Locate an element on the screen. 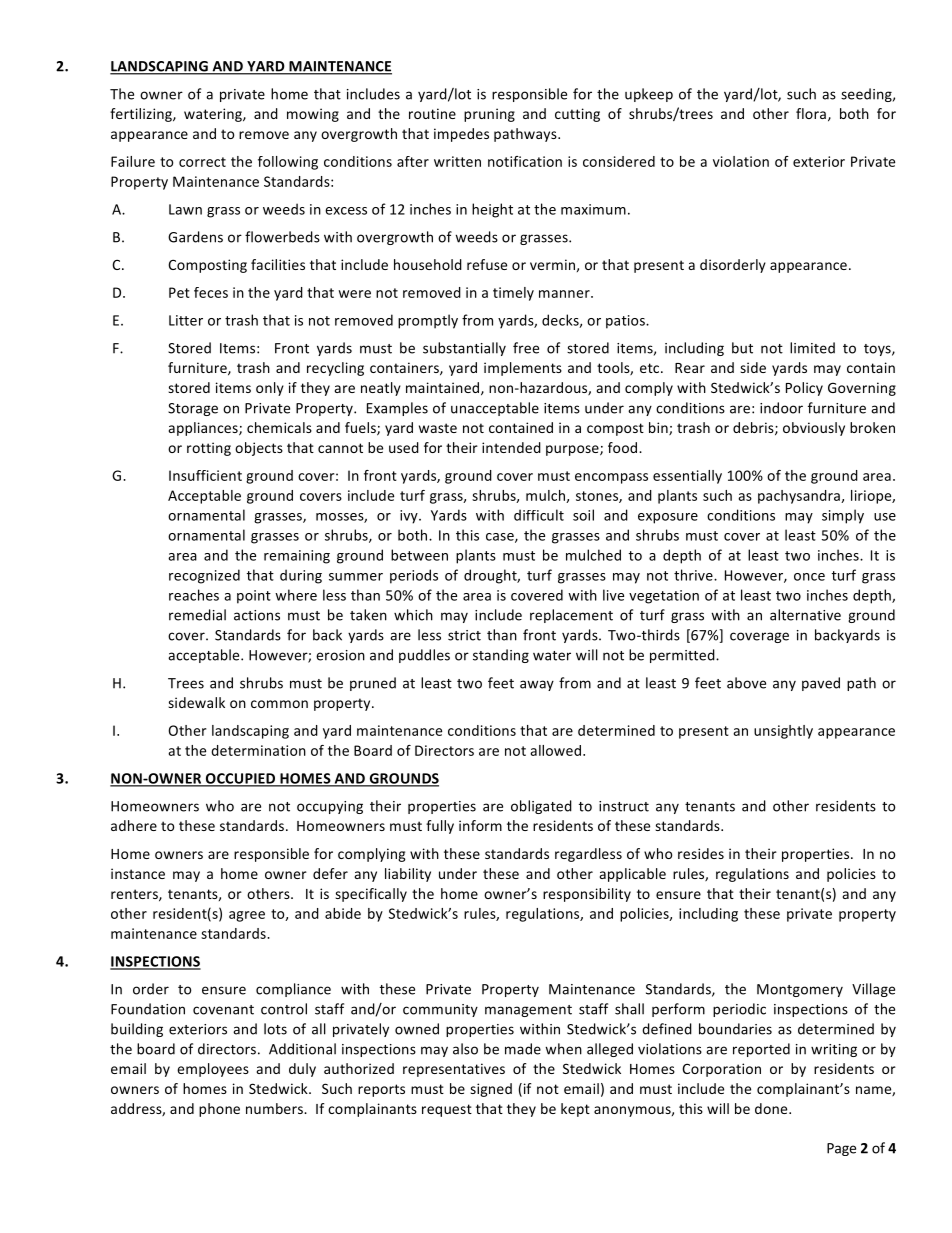 The height and width of the screenshot is (1233, 952). signed is located at coordinates (491, 1090).
